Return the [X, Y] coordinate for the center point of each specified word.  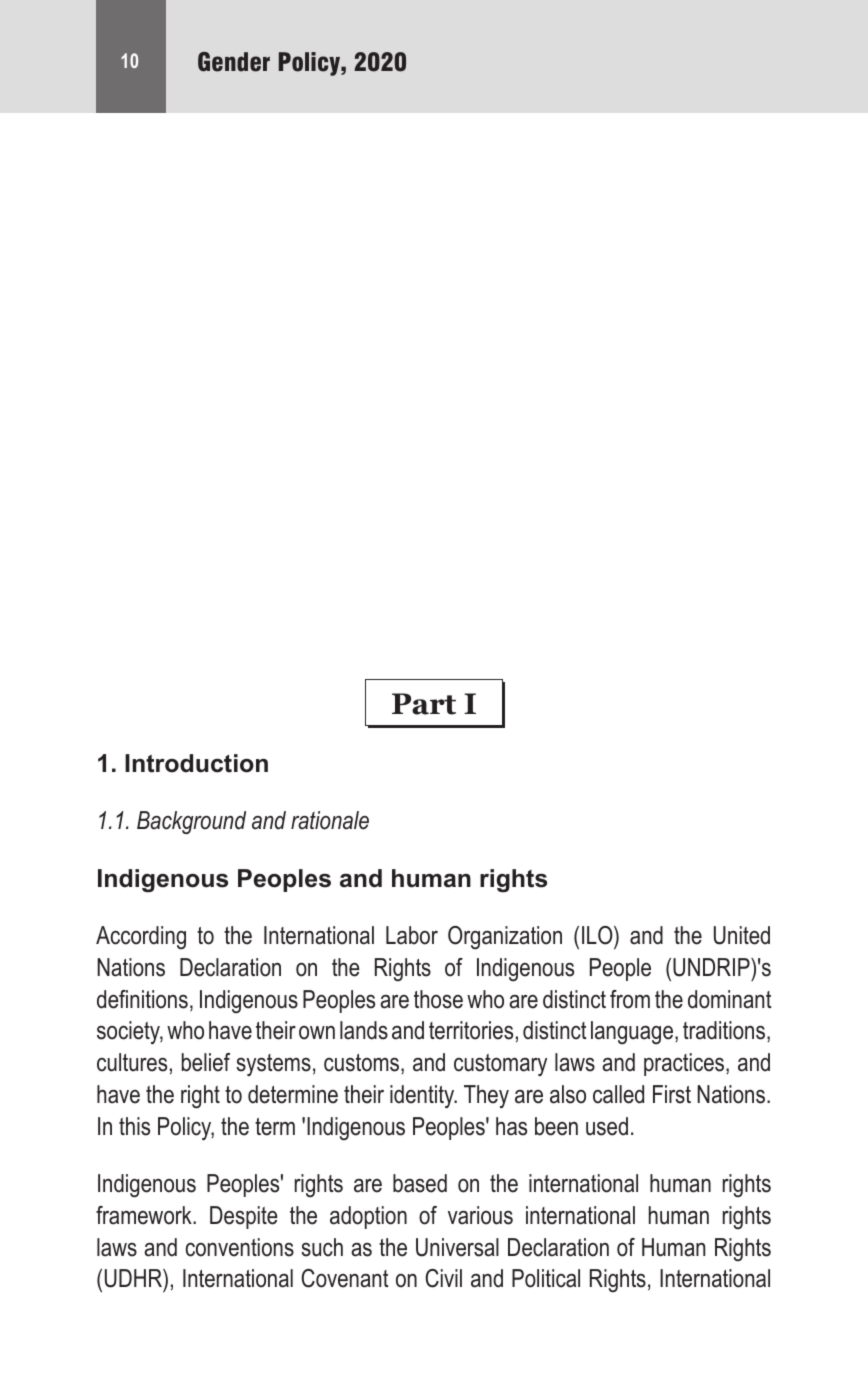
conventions [240, 1247]
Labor [412, 935]
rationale [330, 820]
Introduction [196, 763]
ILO [598, 935]
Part [424, 704]
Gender [234, 62]
